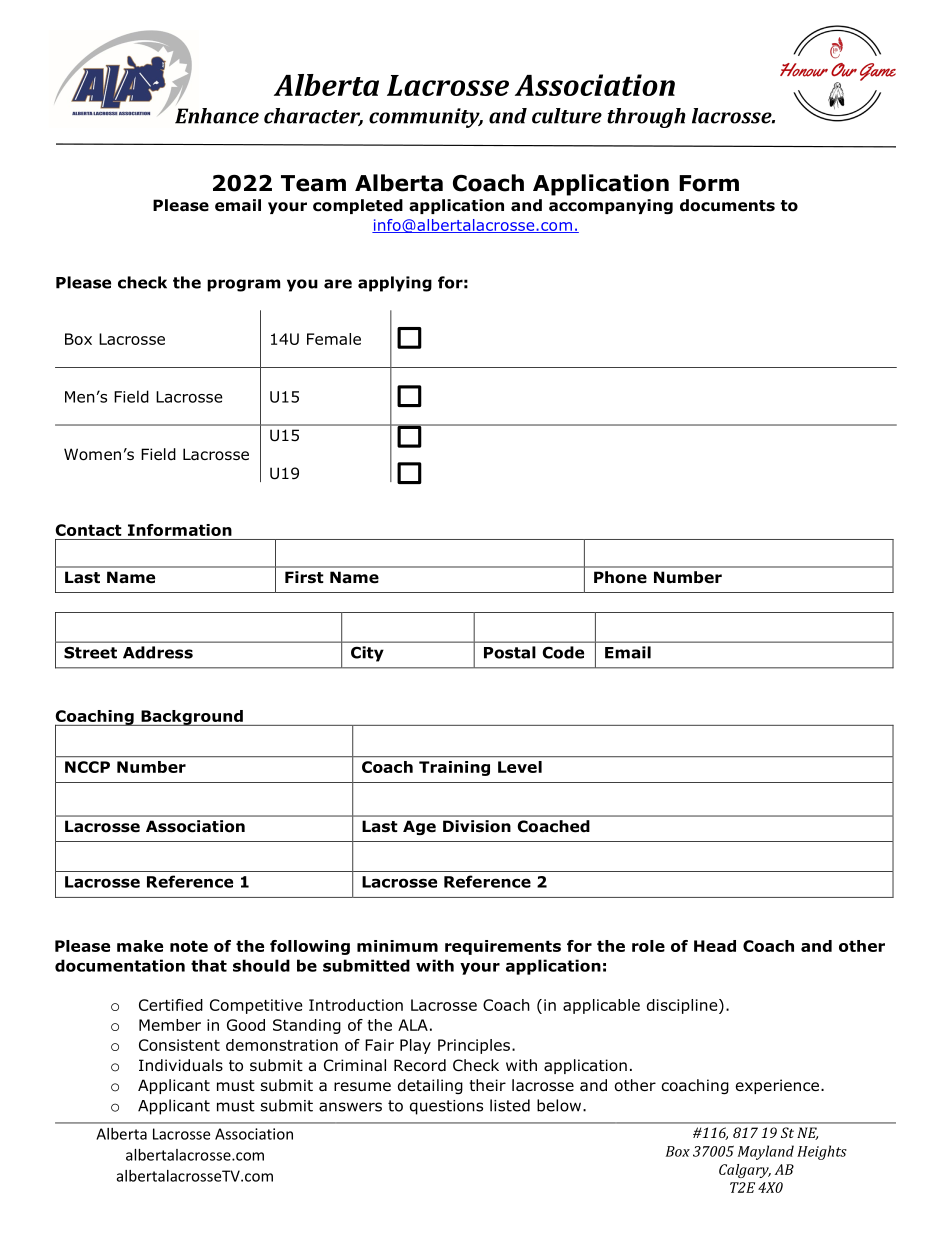 This image has width=952, height=1233. I want to click on Calgary, so click(745, 1171).
